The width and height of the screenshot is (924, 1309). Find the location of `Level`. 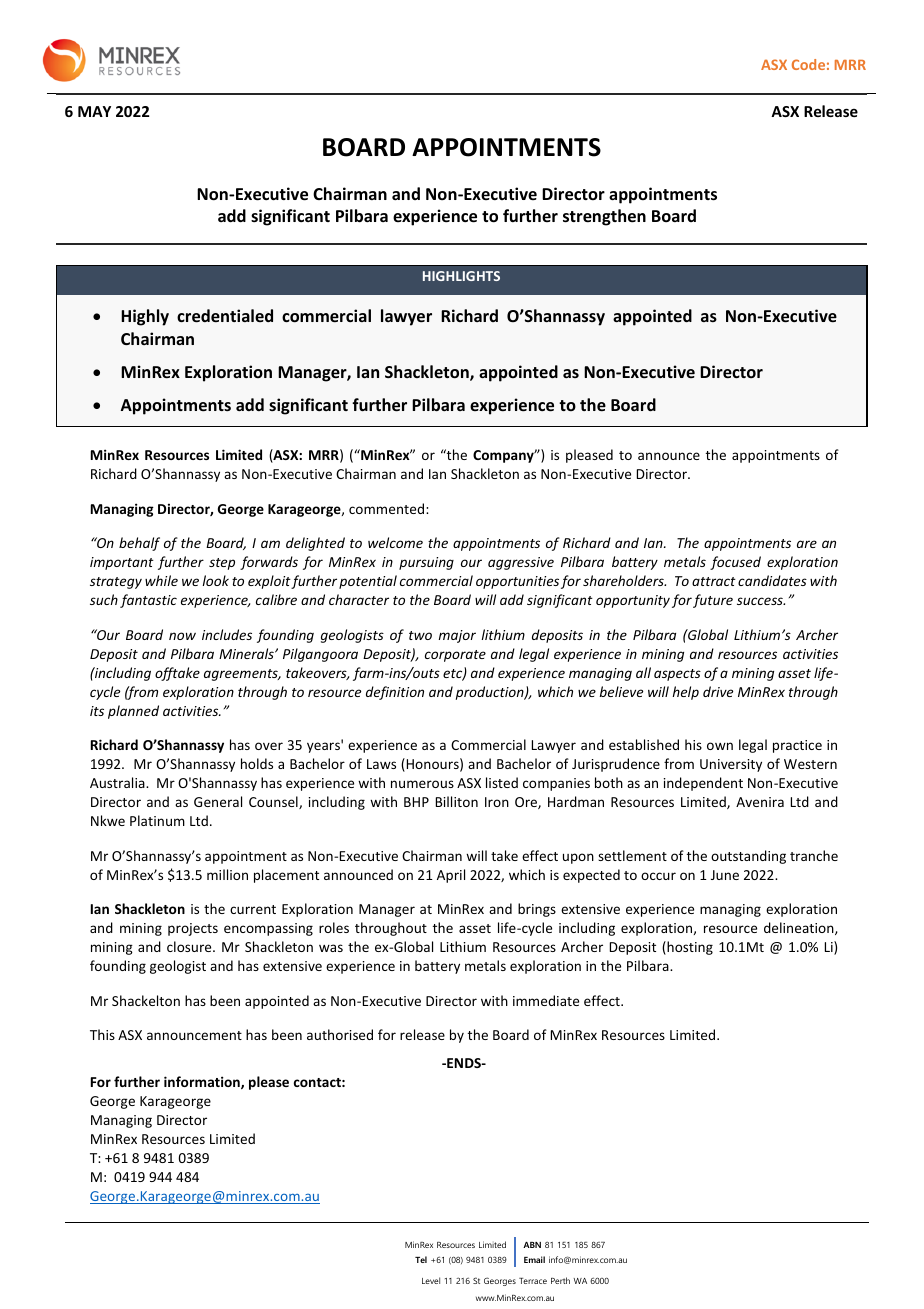

Level is located at coordinates (431, 1280).
